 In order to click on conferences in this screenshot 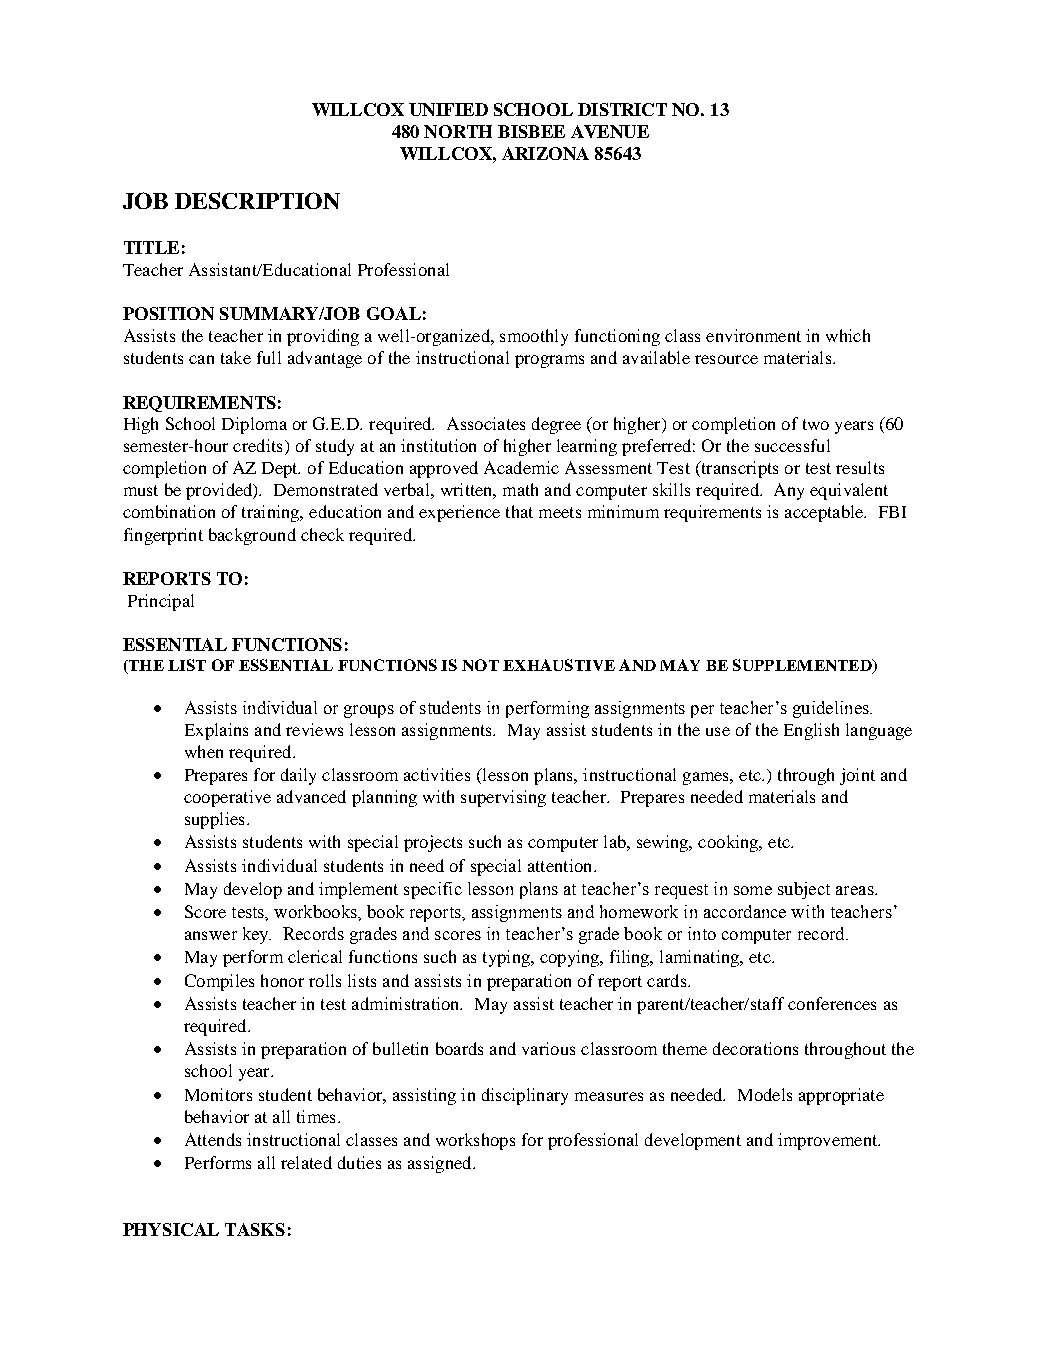, I will do `click(832, 1003)`.
